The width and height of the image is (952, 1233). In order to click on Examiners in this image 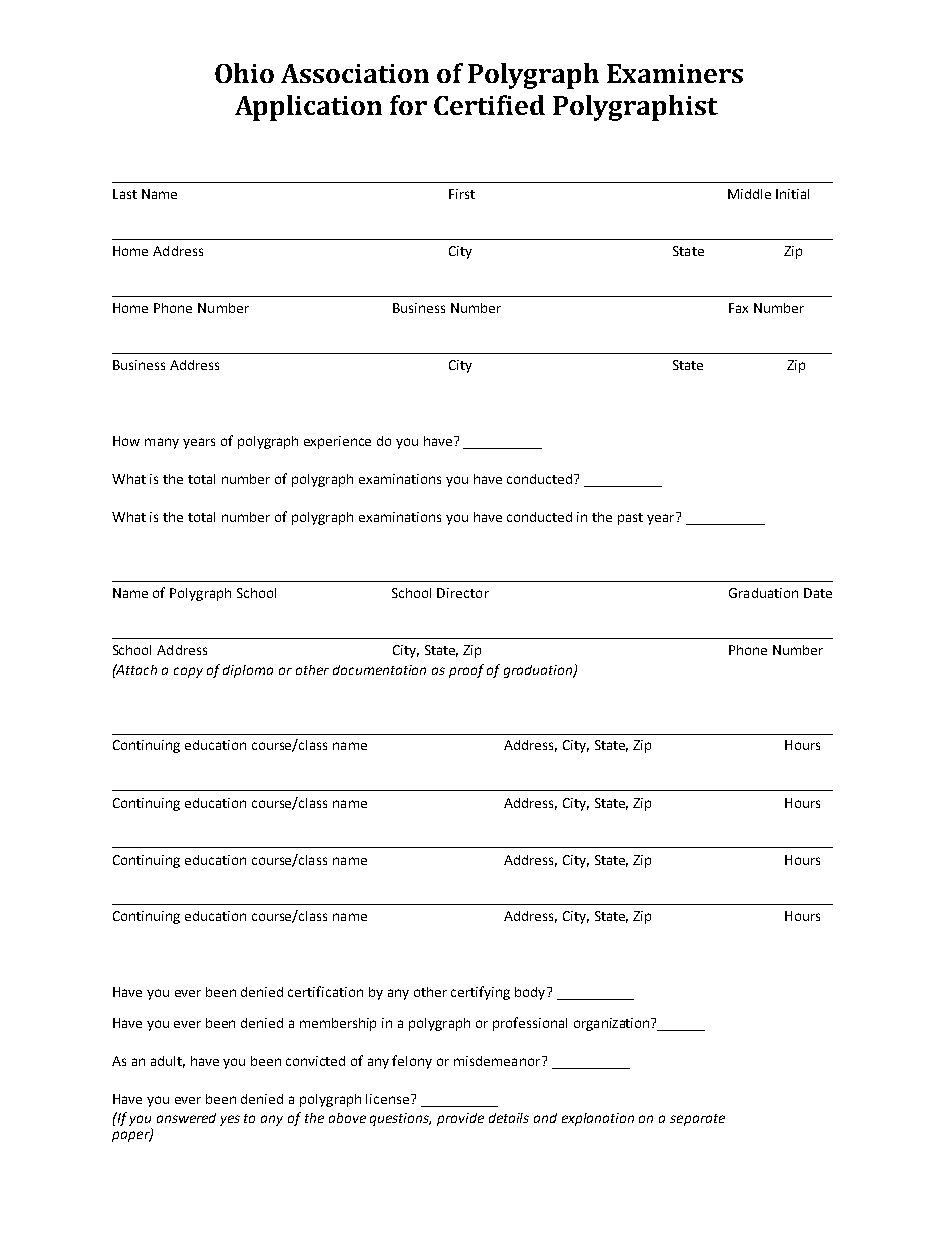, I will do `click(675, 73)`.
